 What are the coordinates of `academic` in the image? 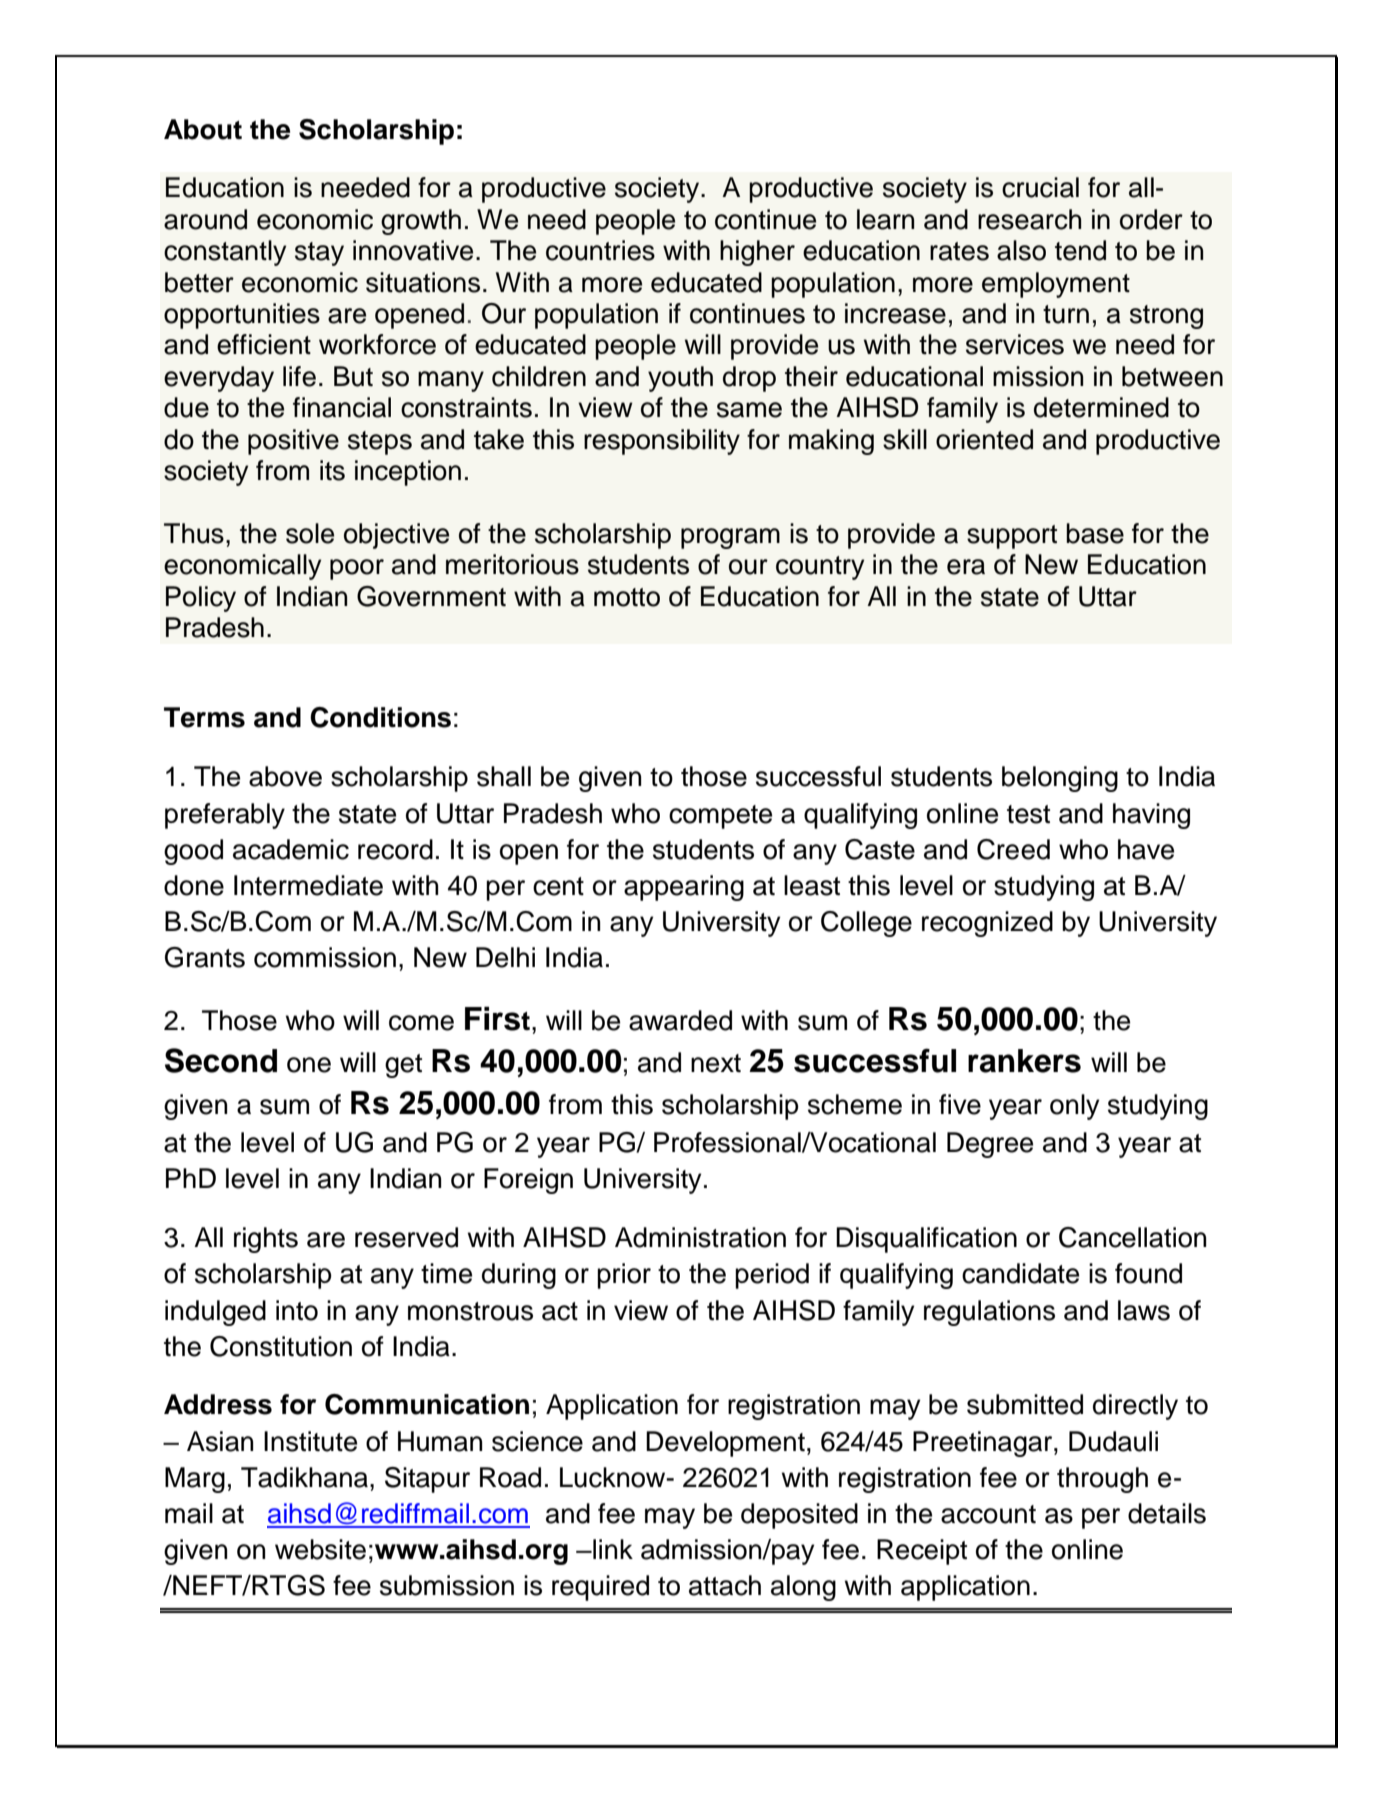 It's located at (291, 849).
